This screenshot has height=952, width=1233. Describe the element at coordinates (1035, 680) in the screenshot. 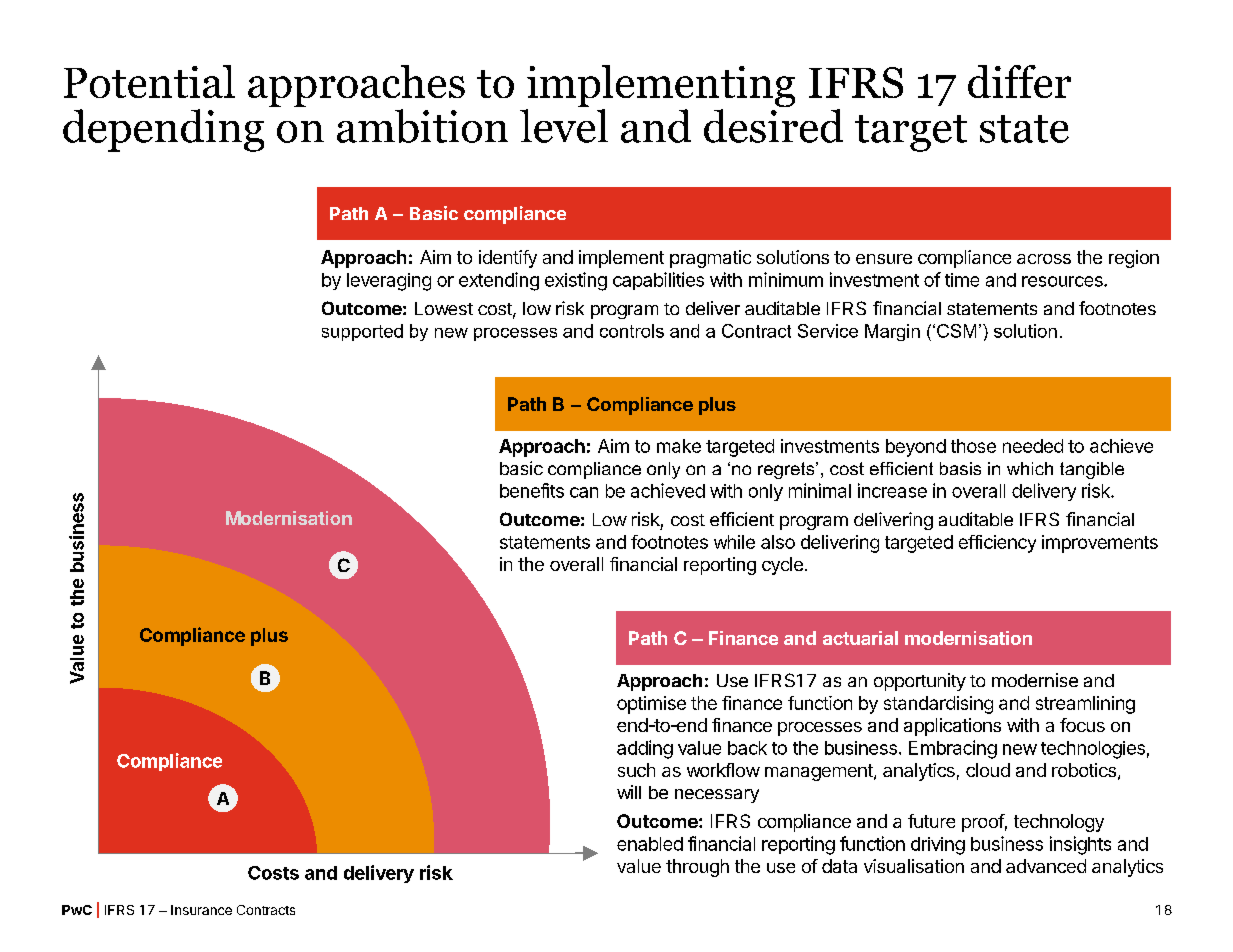

I see `modernise` at that location.
